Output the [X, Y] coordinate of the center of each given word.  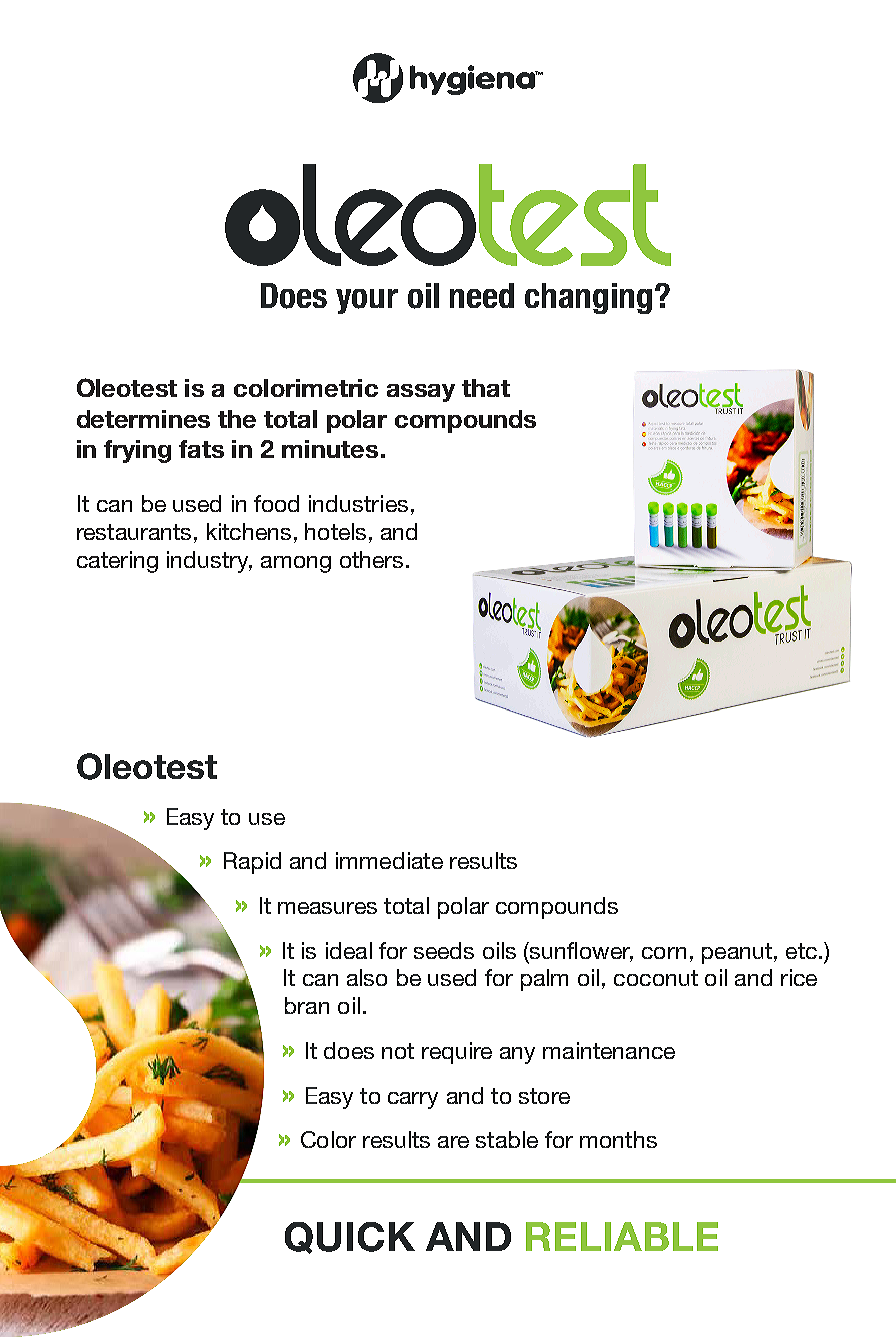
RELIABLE [622, 1236]
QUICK [350, 1238]
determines [143, 419]
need [482, 295]
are [453, 1142]
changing [588, 298]
